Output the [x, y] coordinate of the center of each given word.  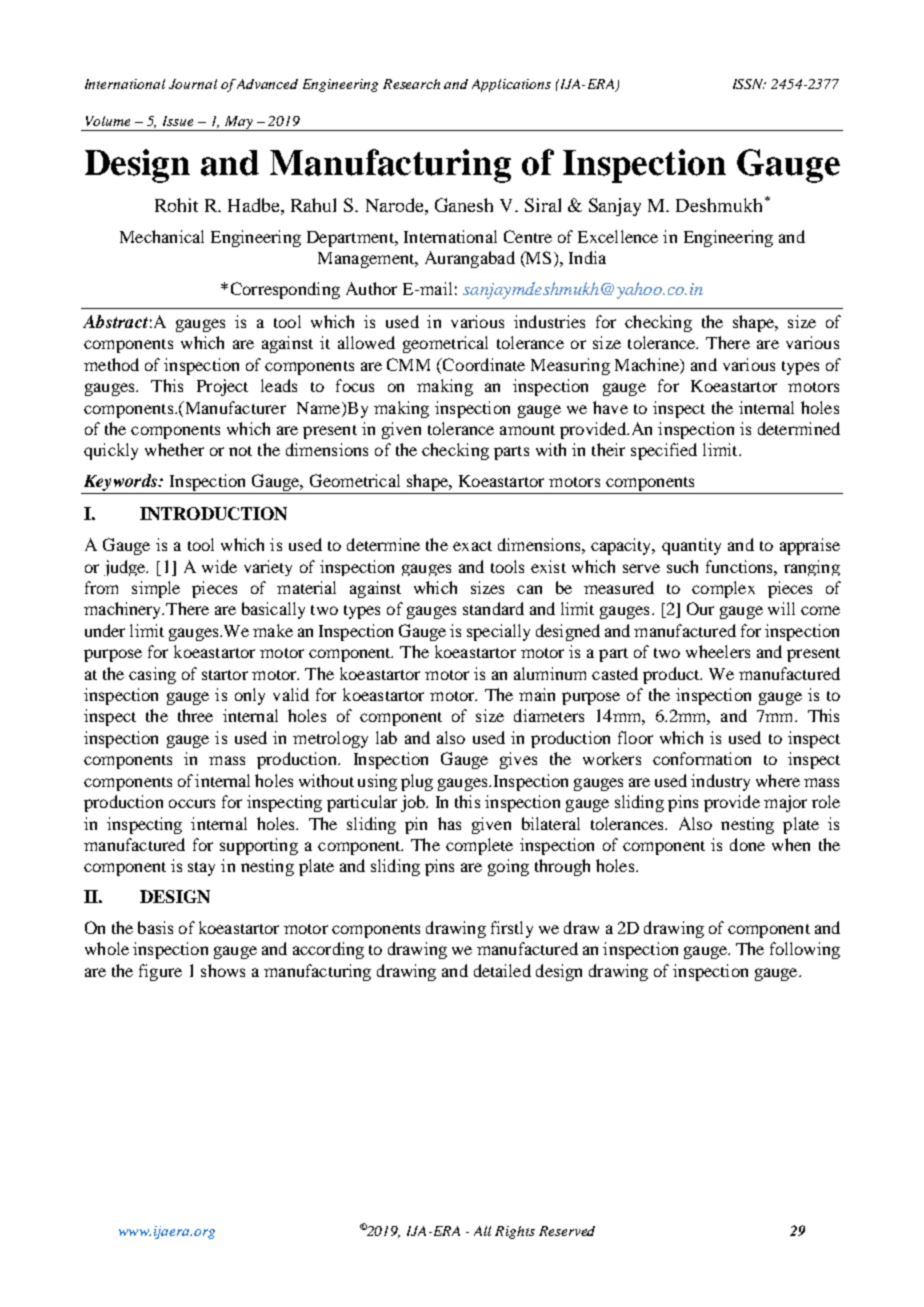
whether [174, 449]
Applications [511, 85]
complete [479, 846]
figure [160, 972]
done [747, 844]
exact [472, 546]
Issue [178, 121]
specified [664, 451]
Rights [515, 1232]
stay [201, 869]
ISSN [749, 84]
